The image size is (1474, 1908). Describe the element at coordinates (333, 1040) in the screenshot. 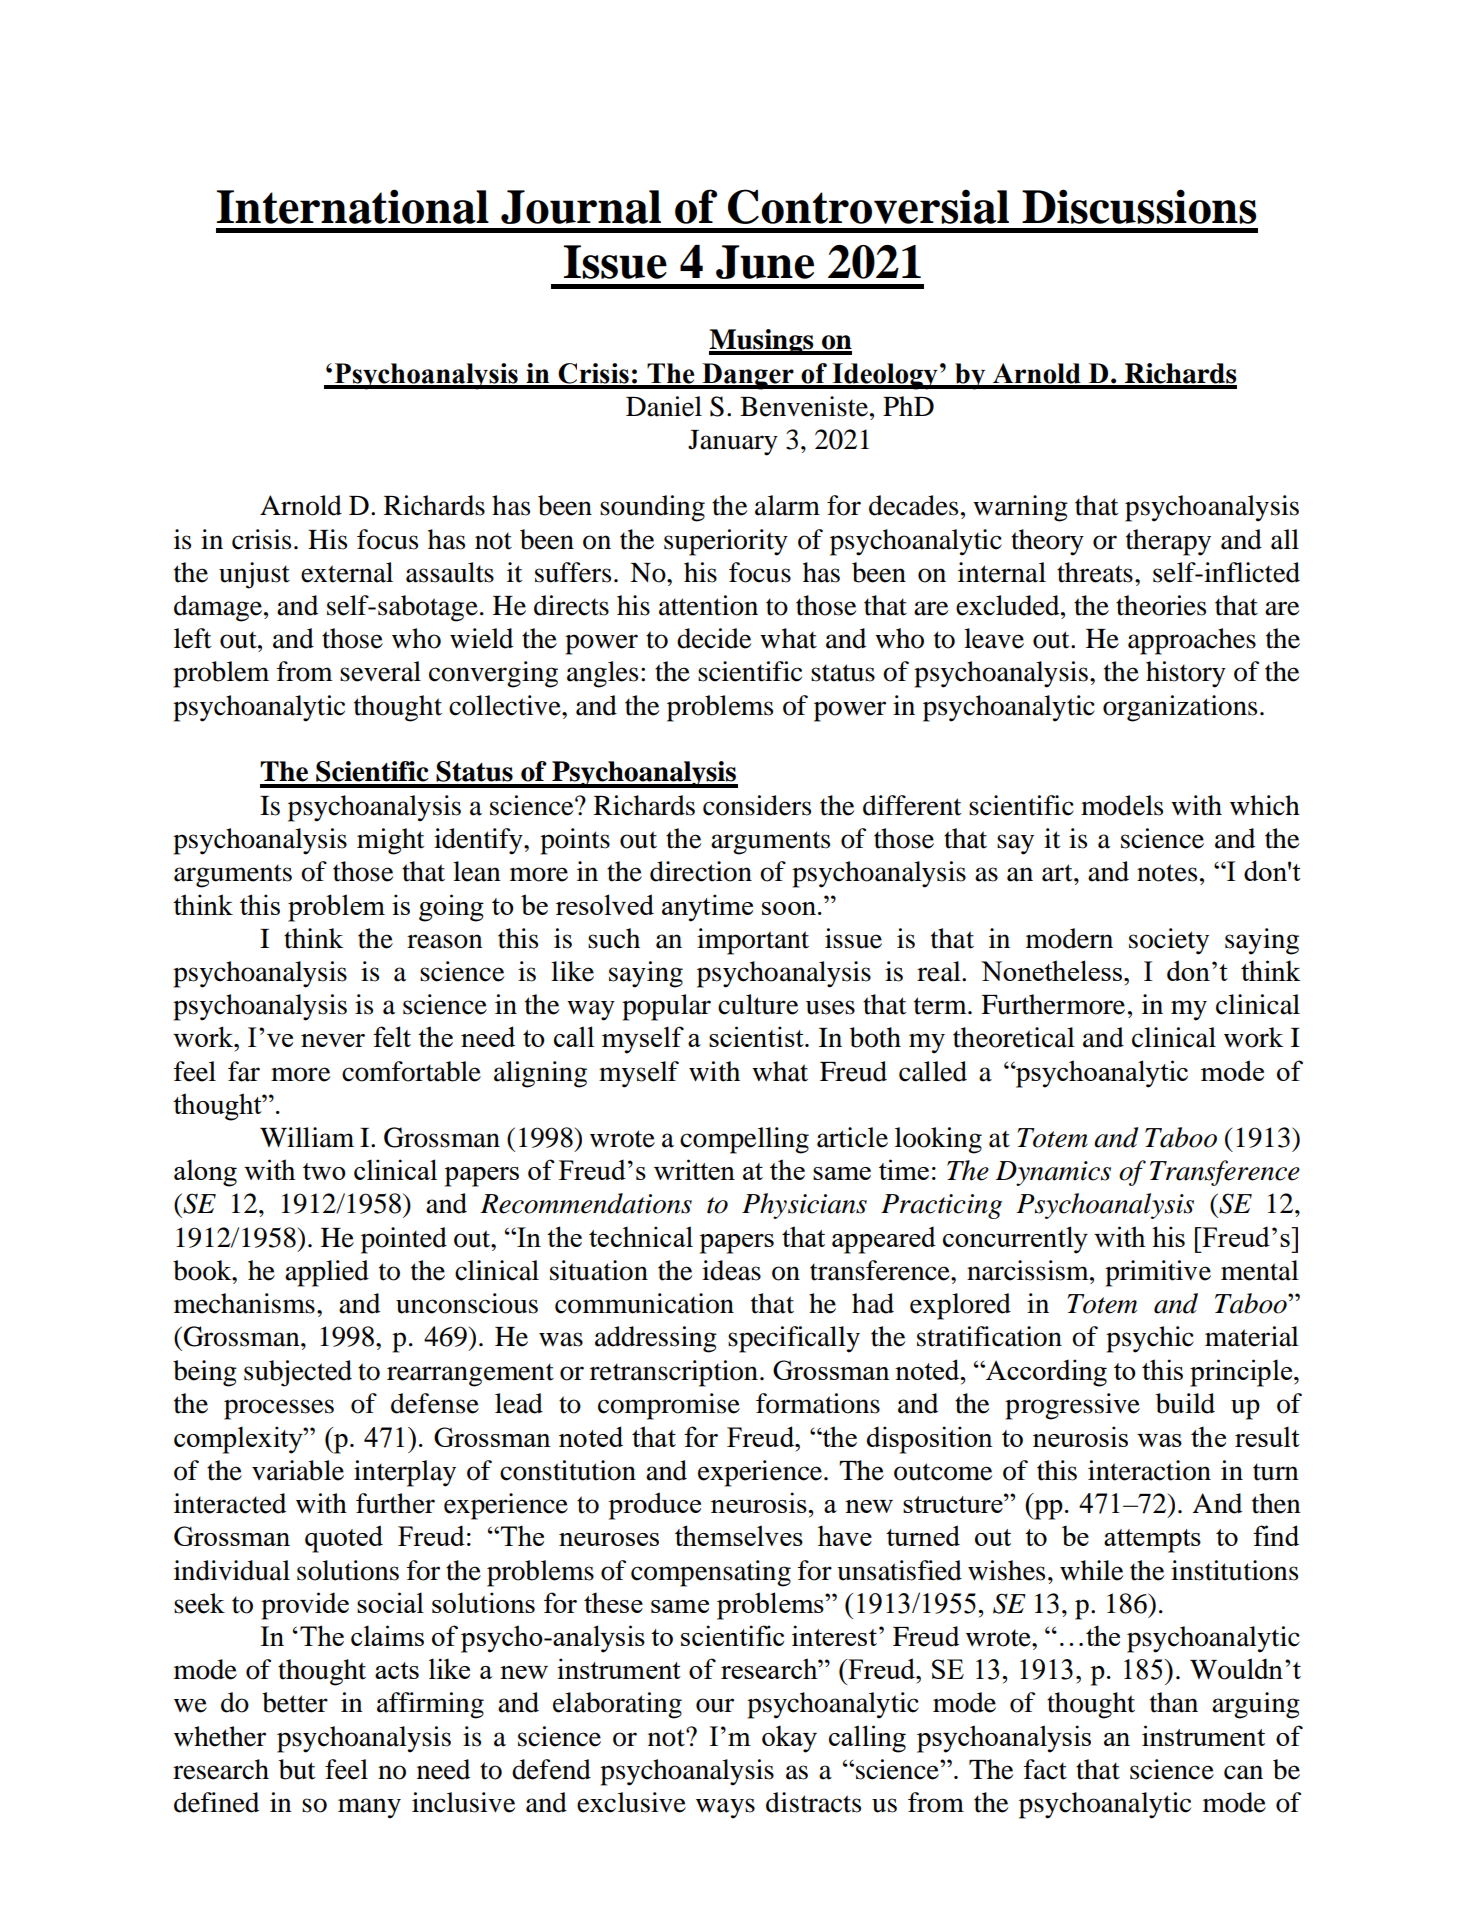

I see `never` at that location.
